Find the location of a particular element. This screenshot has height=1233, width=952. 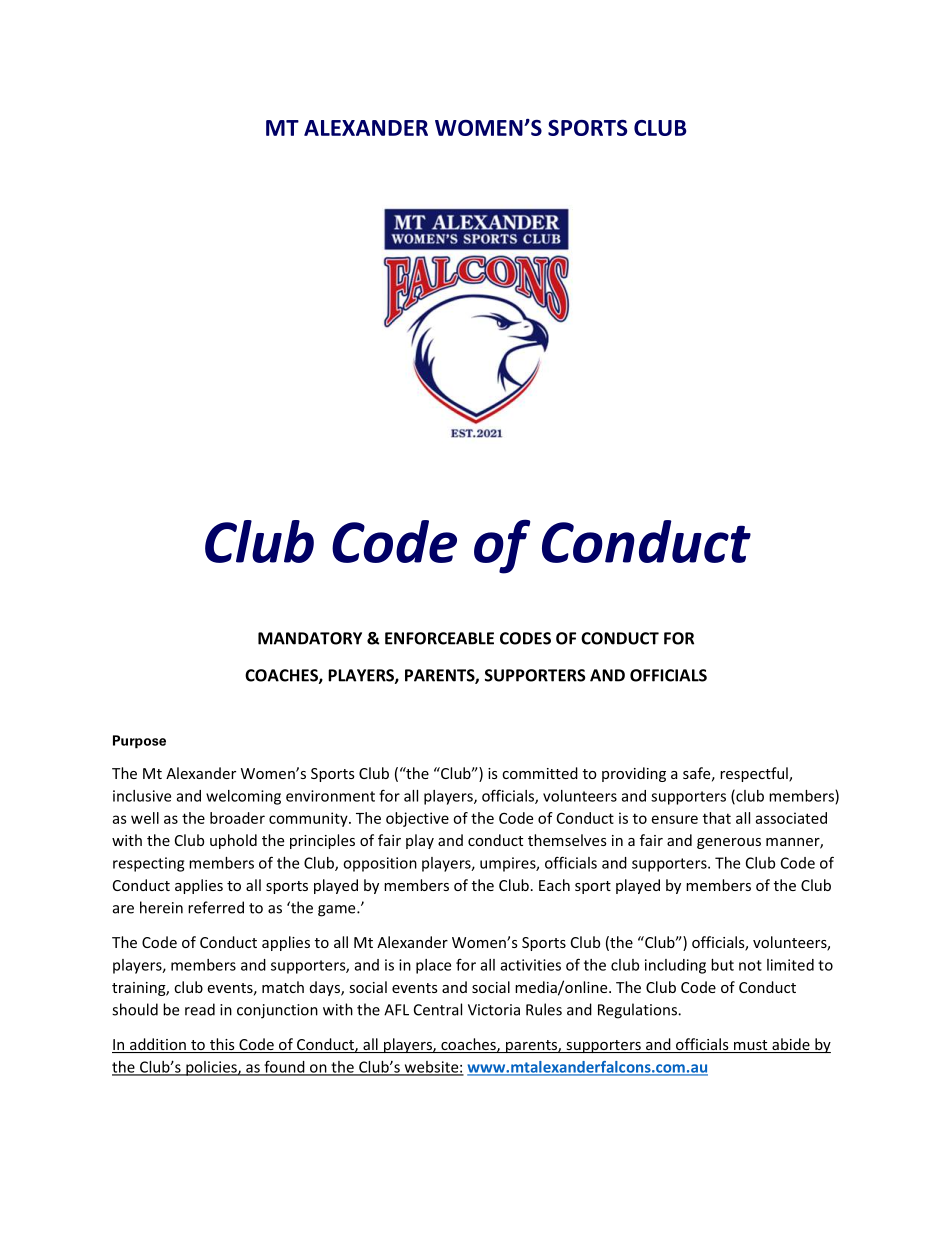

but is located at coordinates (722, 965).
